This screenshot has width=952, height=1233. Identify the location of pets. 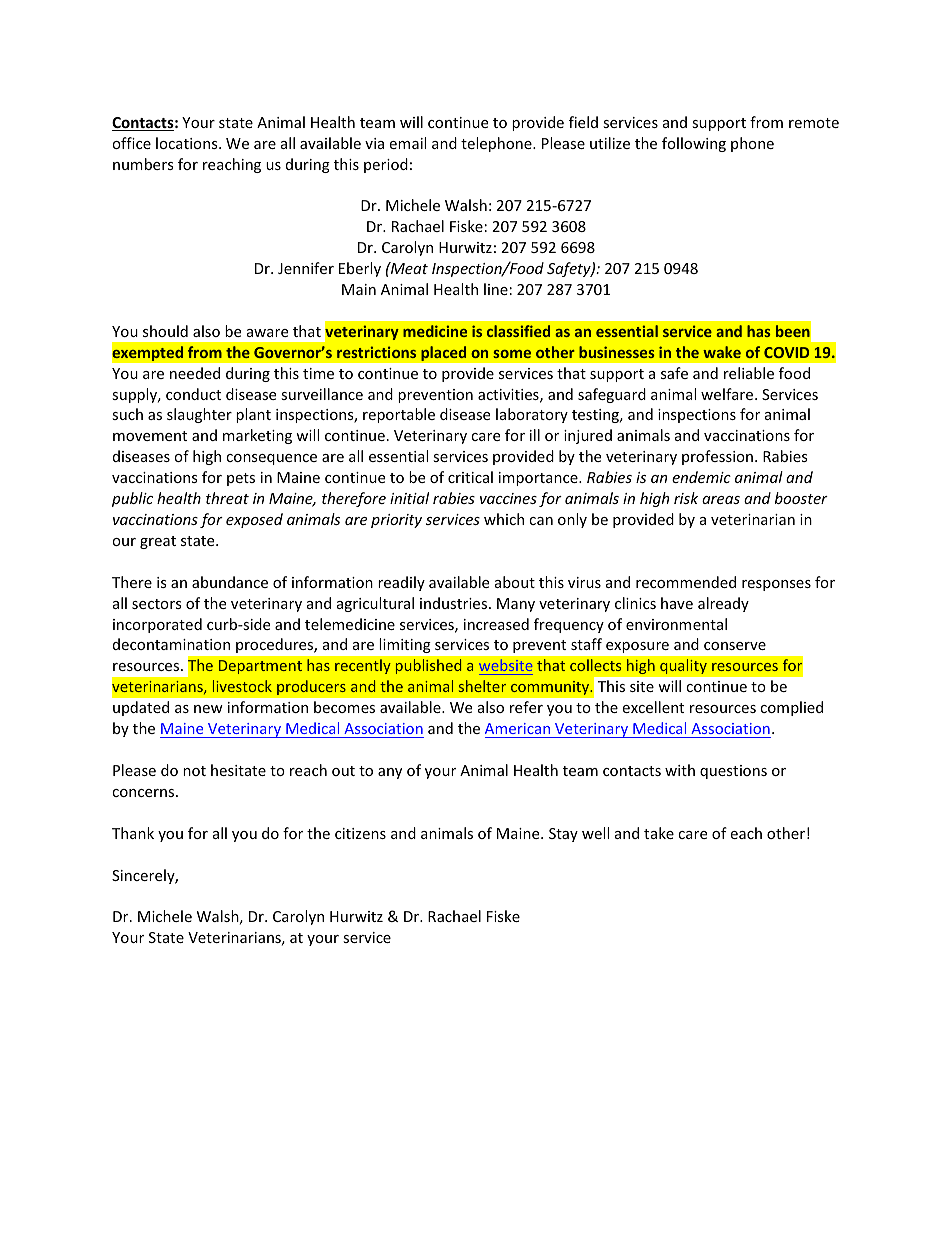
(241, 479).
